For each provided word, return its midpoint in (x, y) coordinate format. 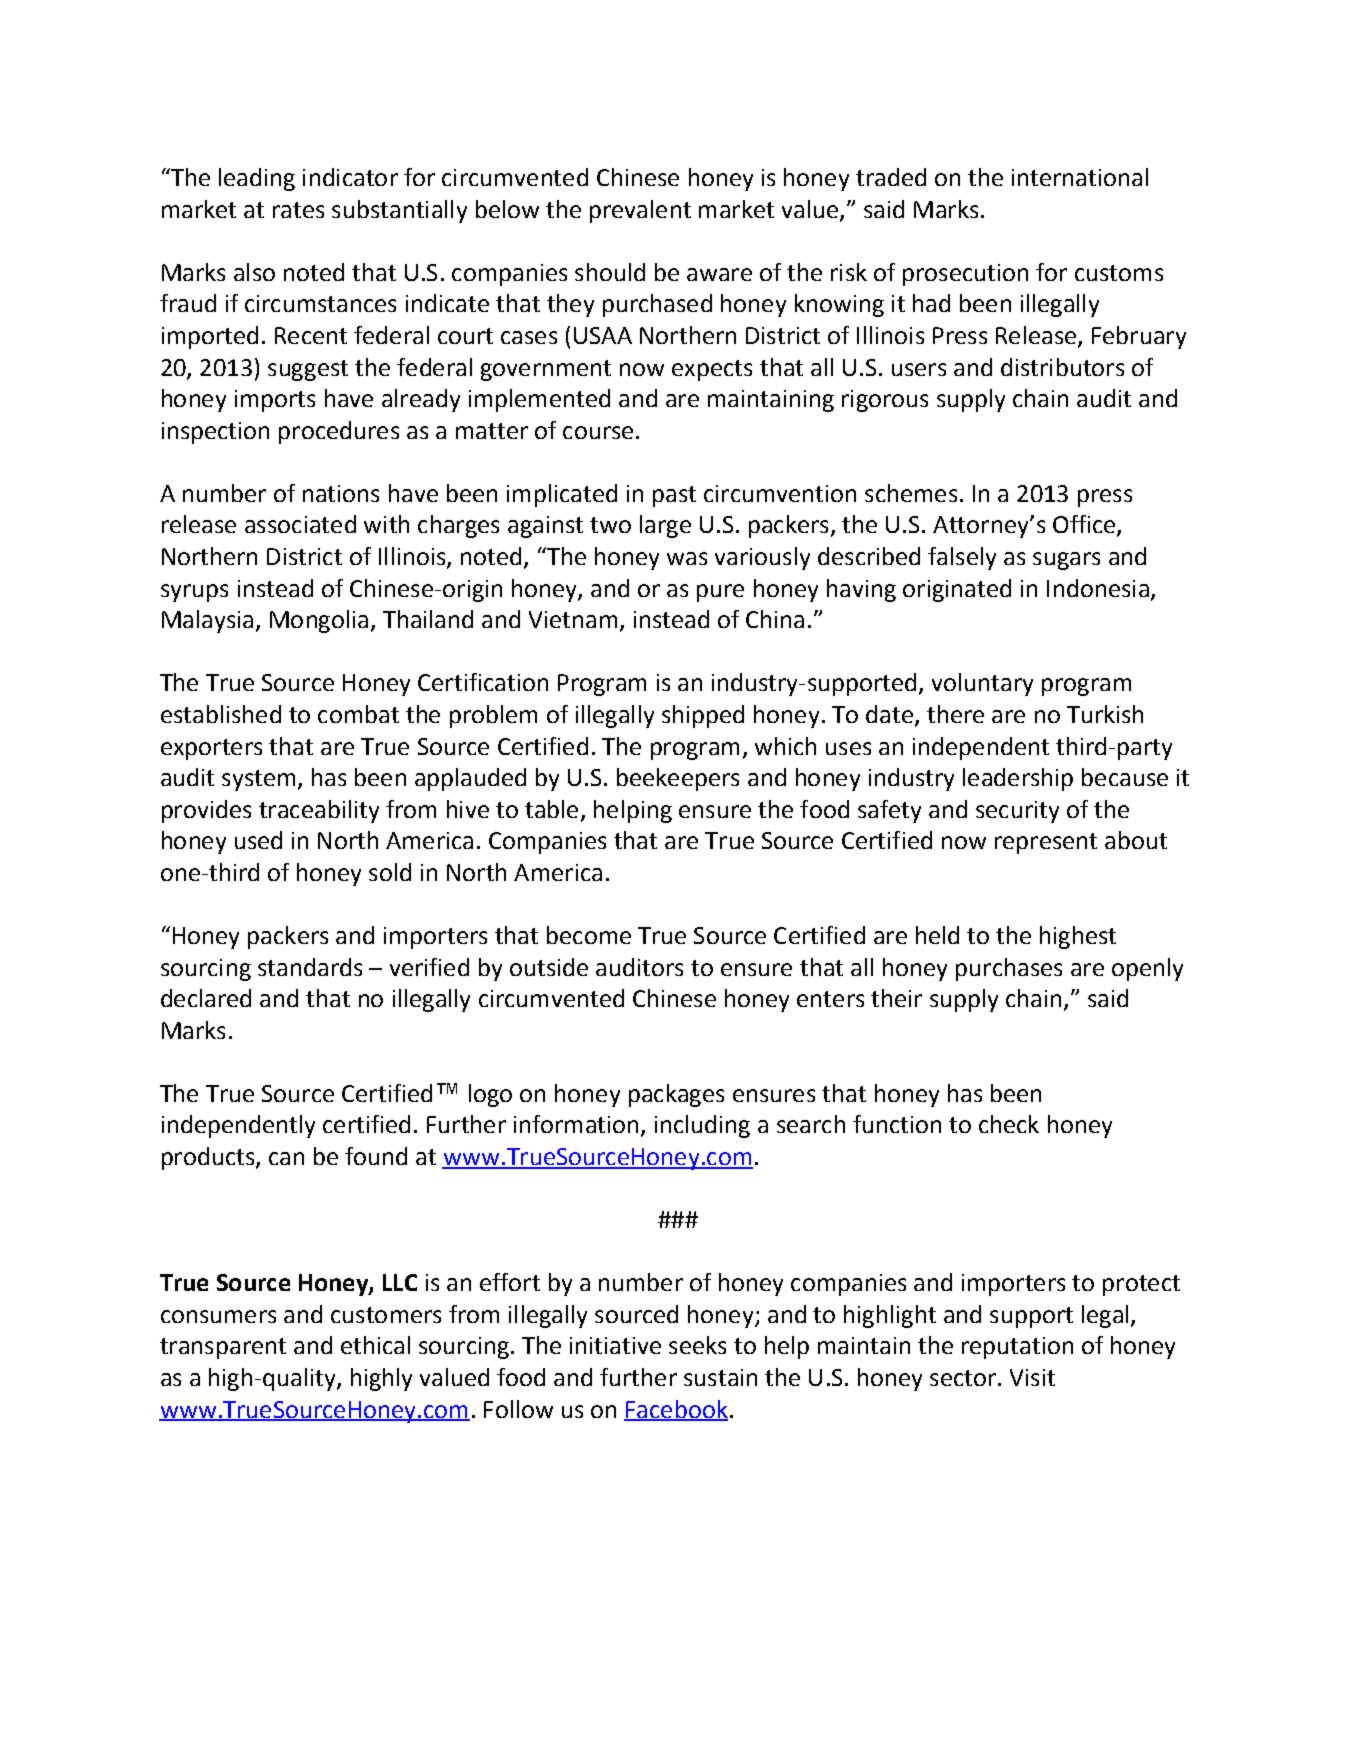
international (1080, 177)
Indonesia (1098, 588)
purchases (1009, 969)
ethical (375, 1345)
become (589, 935)
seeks (697, 1345)
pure (720, 593)
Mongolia (319, 621)
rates (298, 210)
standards (310, 967)
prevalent (640, 211)
